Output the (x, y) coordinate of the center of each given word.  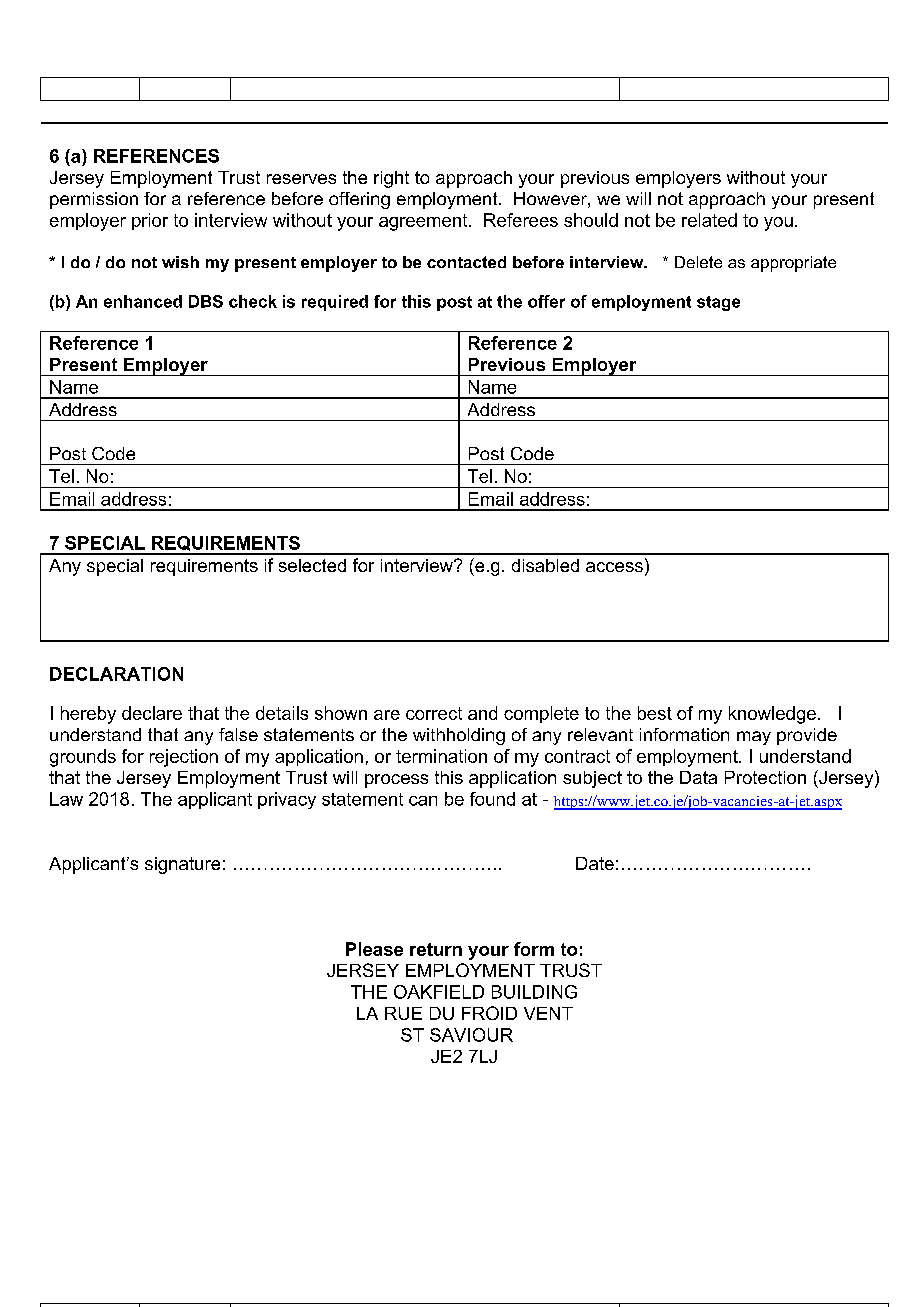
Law (66, 799)
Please (374, 949)
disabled (545, 565)
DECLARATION (116, 674)
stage (718, 303)
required (335, 303)
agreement (424, 222)
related (709, 220)
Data (698, 777)
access (614, 567)
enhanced (143, 301)
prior (150, 221)
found (492, 799)
